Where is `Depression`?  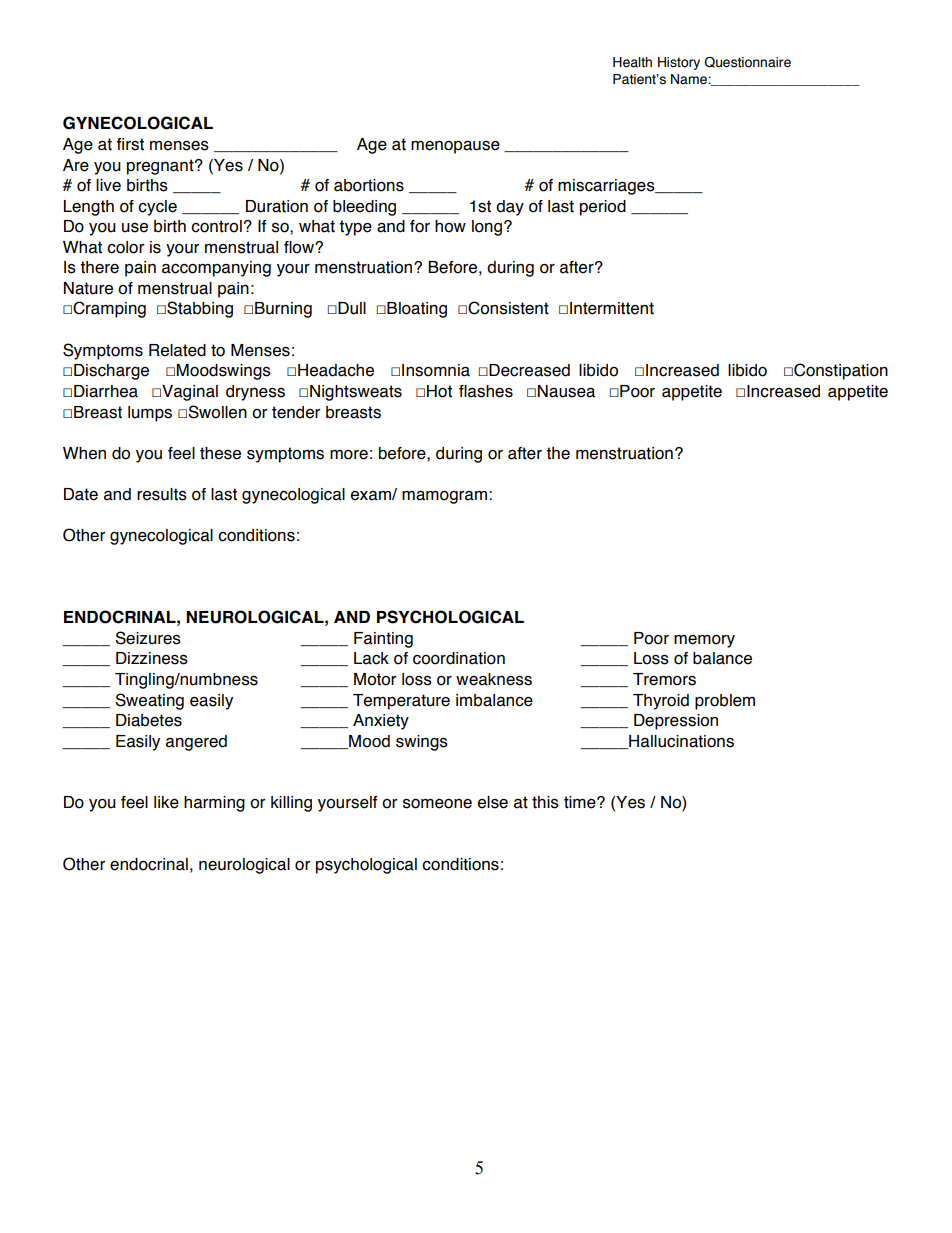 Depression is located at coordinates (676, 722).
